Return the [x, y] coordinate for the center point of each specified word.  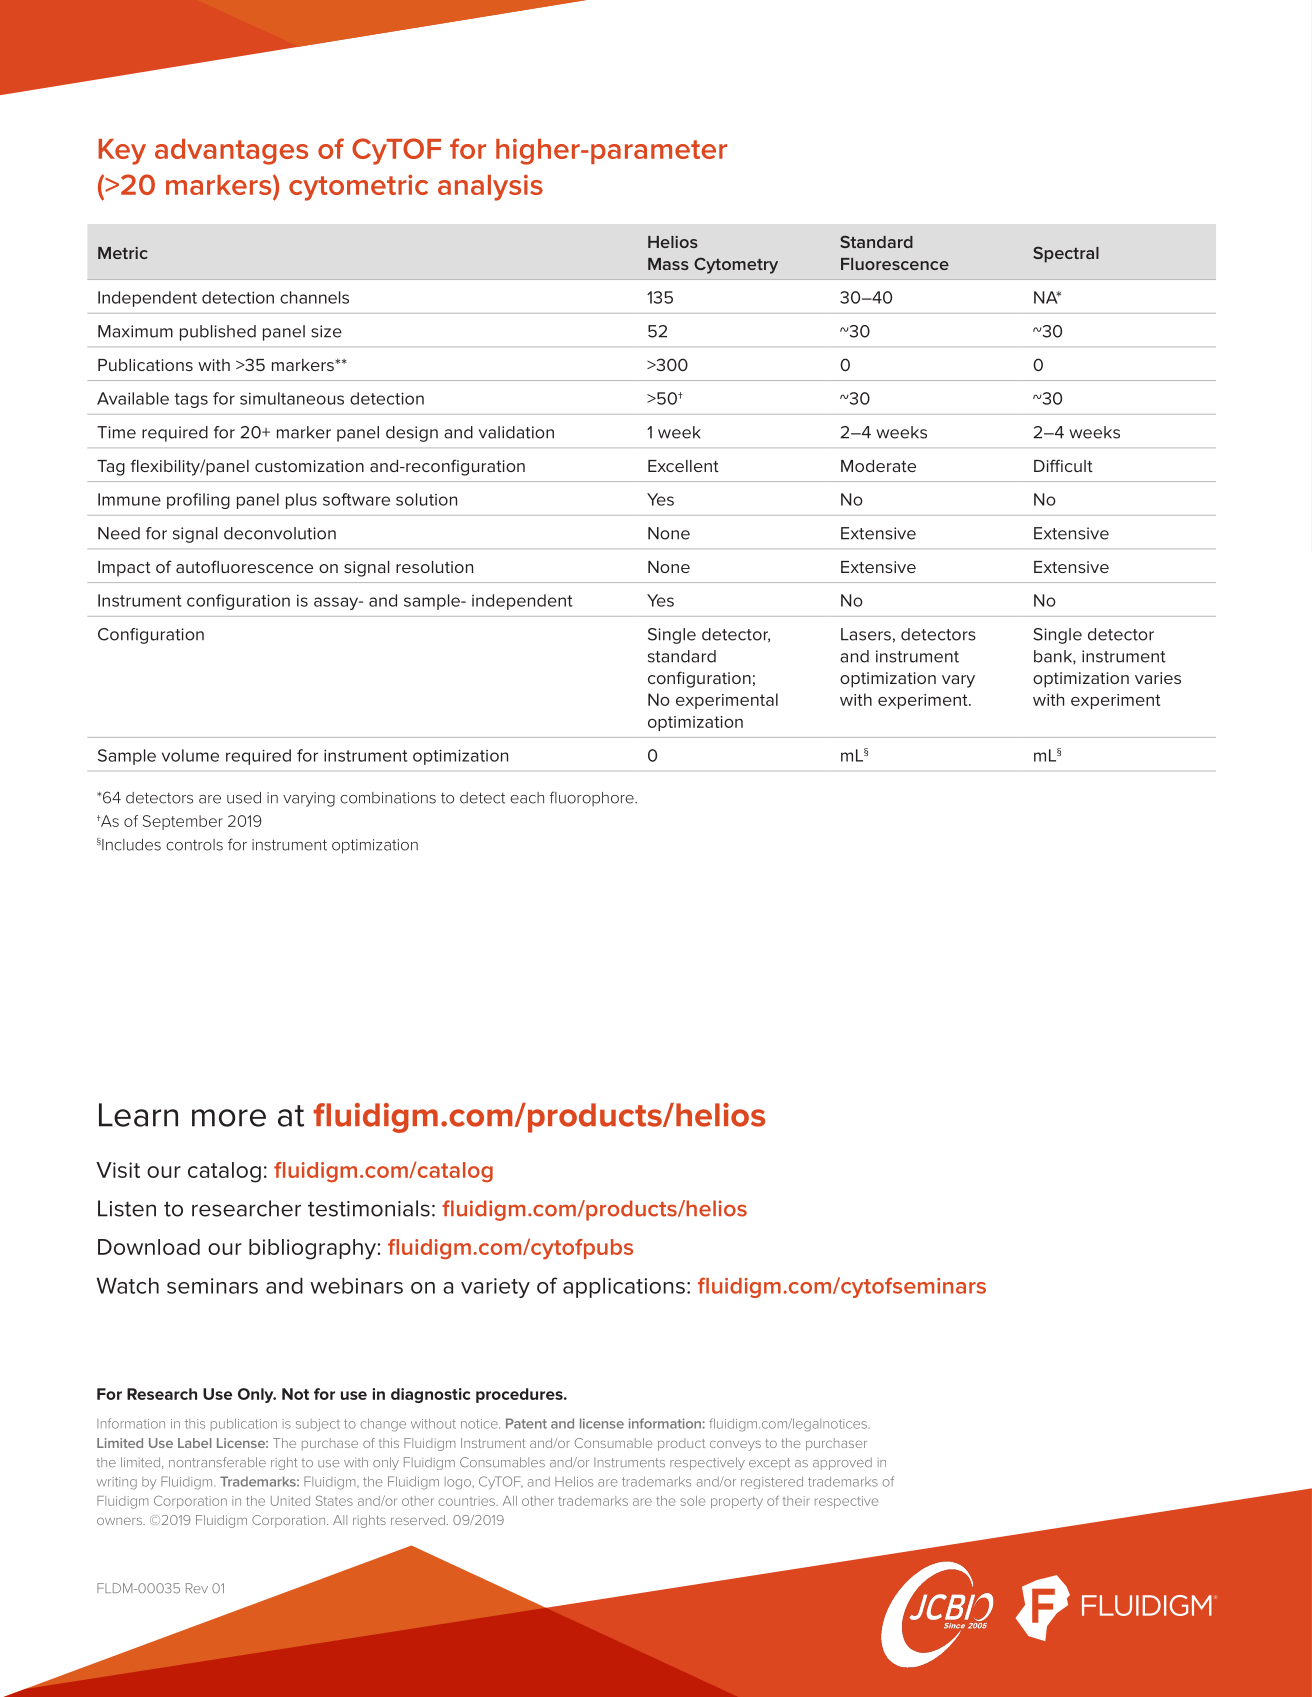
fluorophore [593, 798]
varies [1158, 678]
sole [692, 1501]
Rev [197, 1588]
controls [194, 845]
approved [842, 1463]
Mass [668, 264]
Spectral [1066, 255]
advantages [231, 152]
